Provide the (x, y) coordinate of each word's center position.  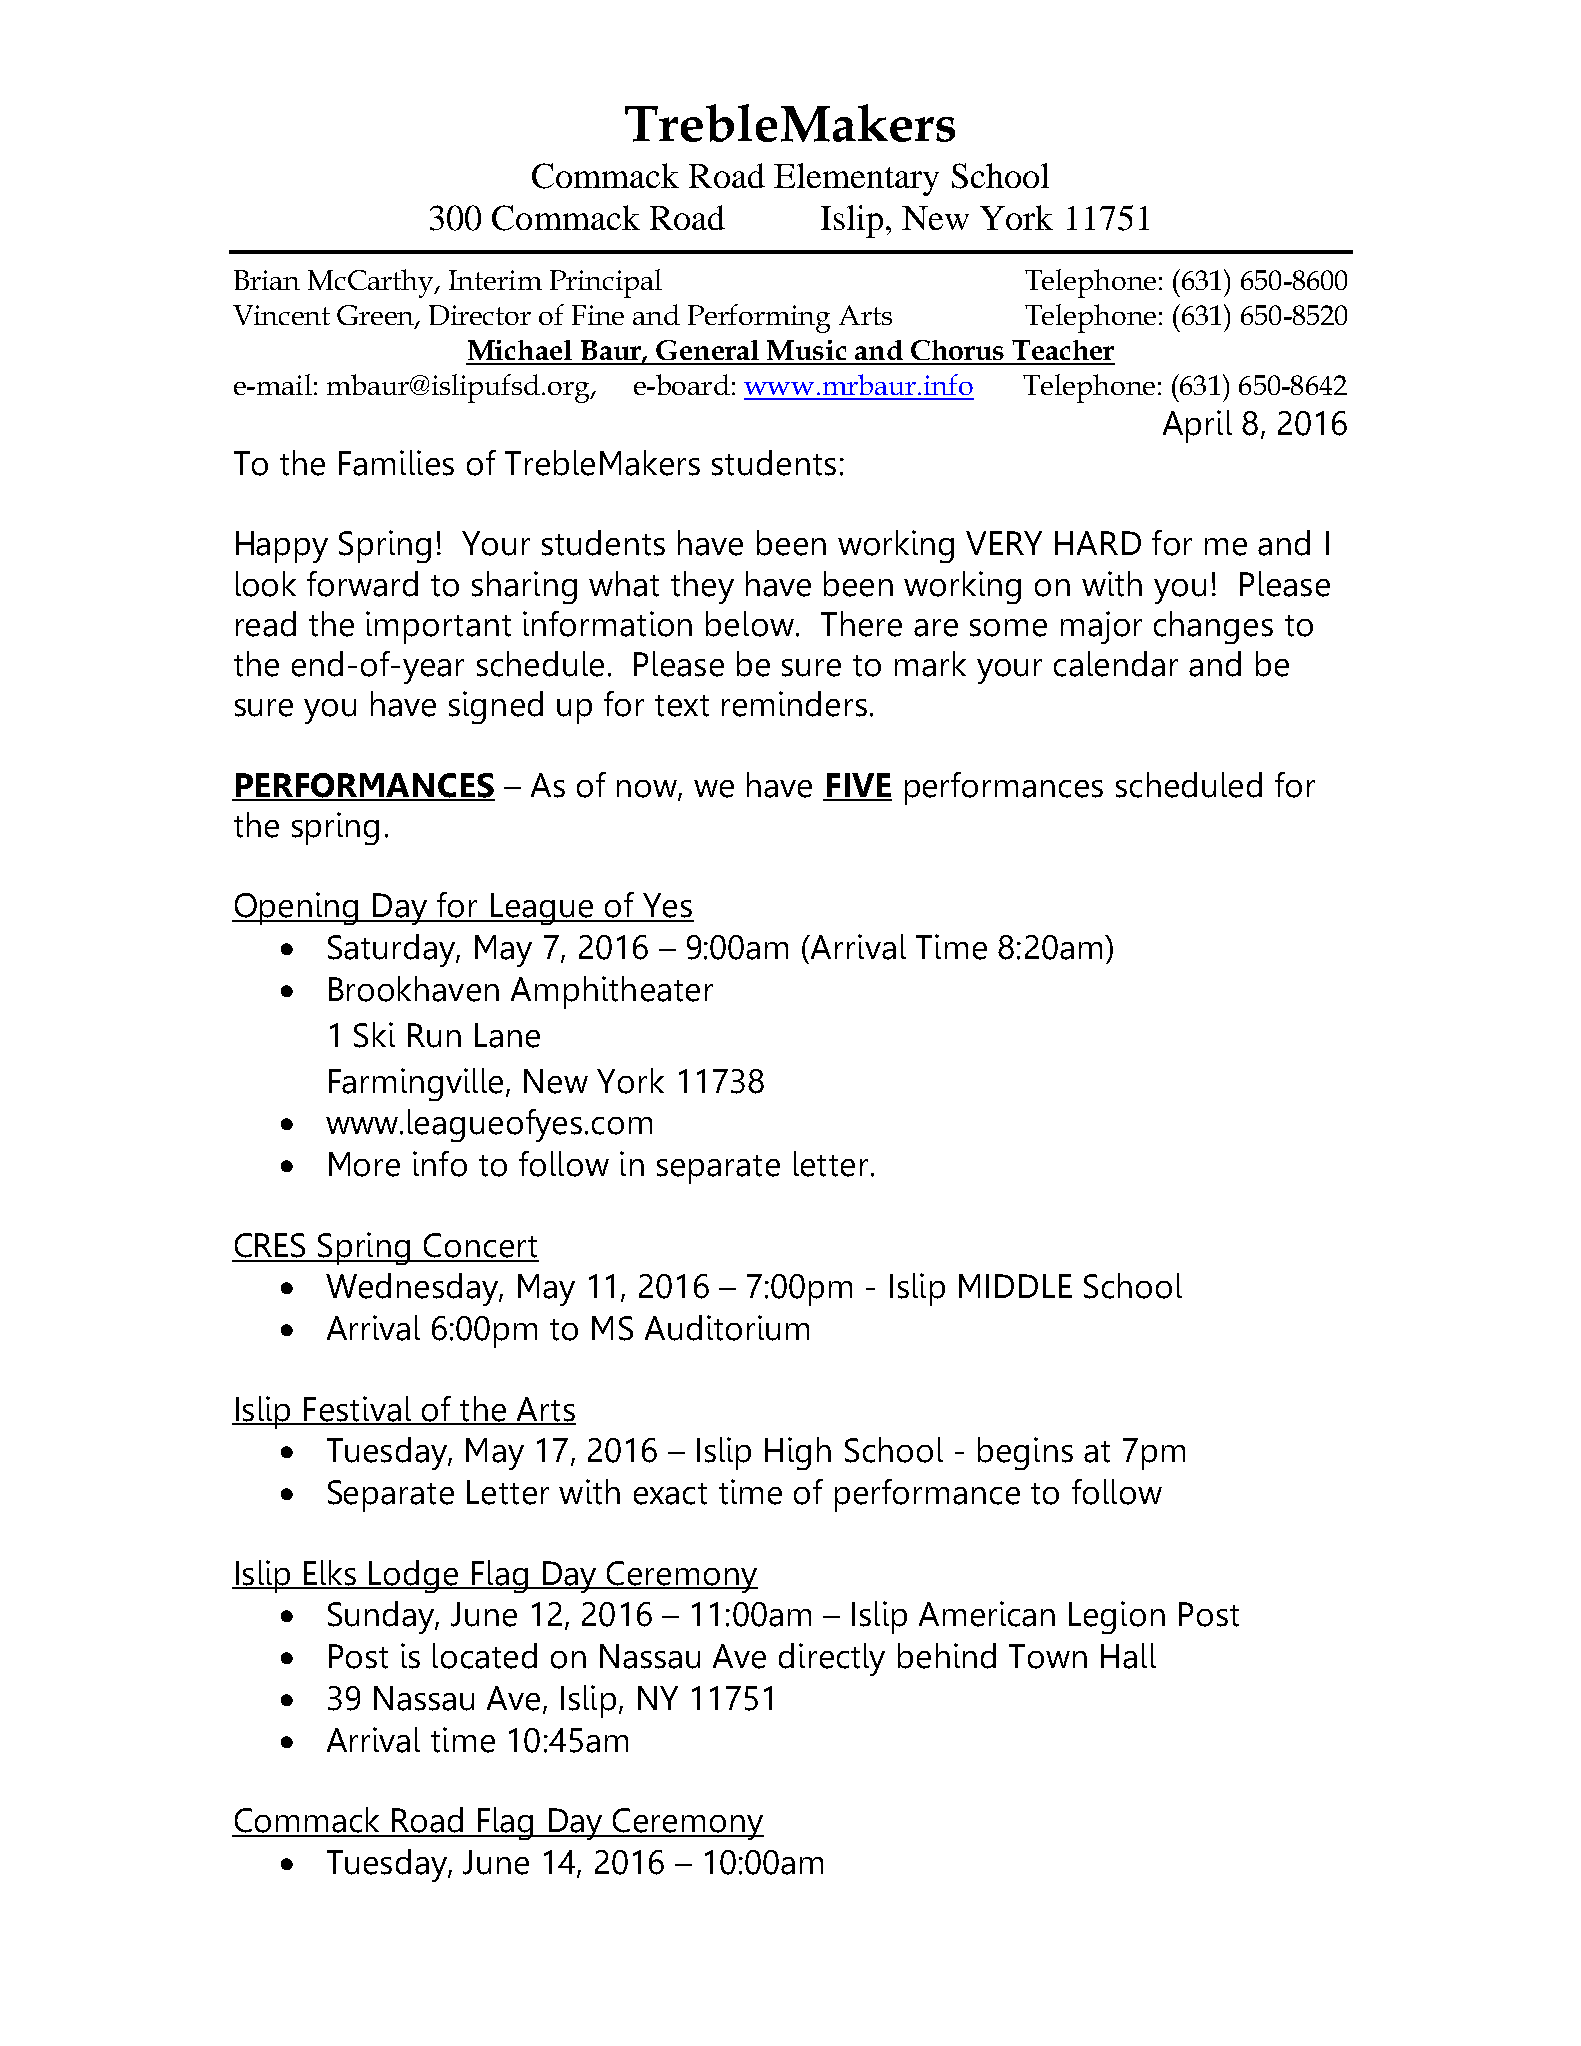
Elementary (856, 179)
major (1101, 627)
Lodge (414, 1576)
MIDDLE (1015, 1286)
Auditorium (727, 1328)
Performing (759, 318)
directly (832, 1659)
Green (376, 316)
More (364, 1164)
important (438, 627)
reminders (794, 704)
